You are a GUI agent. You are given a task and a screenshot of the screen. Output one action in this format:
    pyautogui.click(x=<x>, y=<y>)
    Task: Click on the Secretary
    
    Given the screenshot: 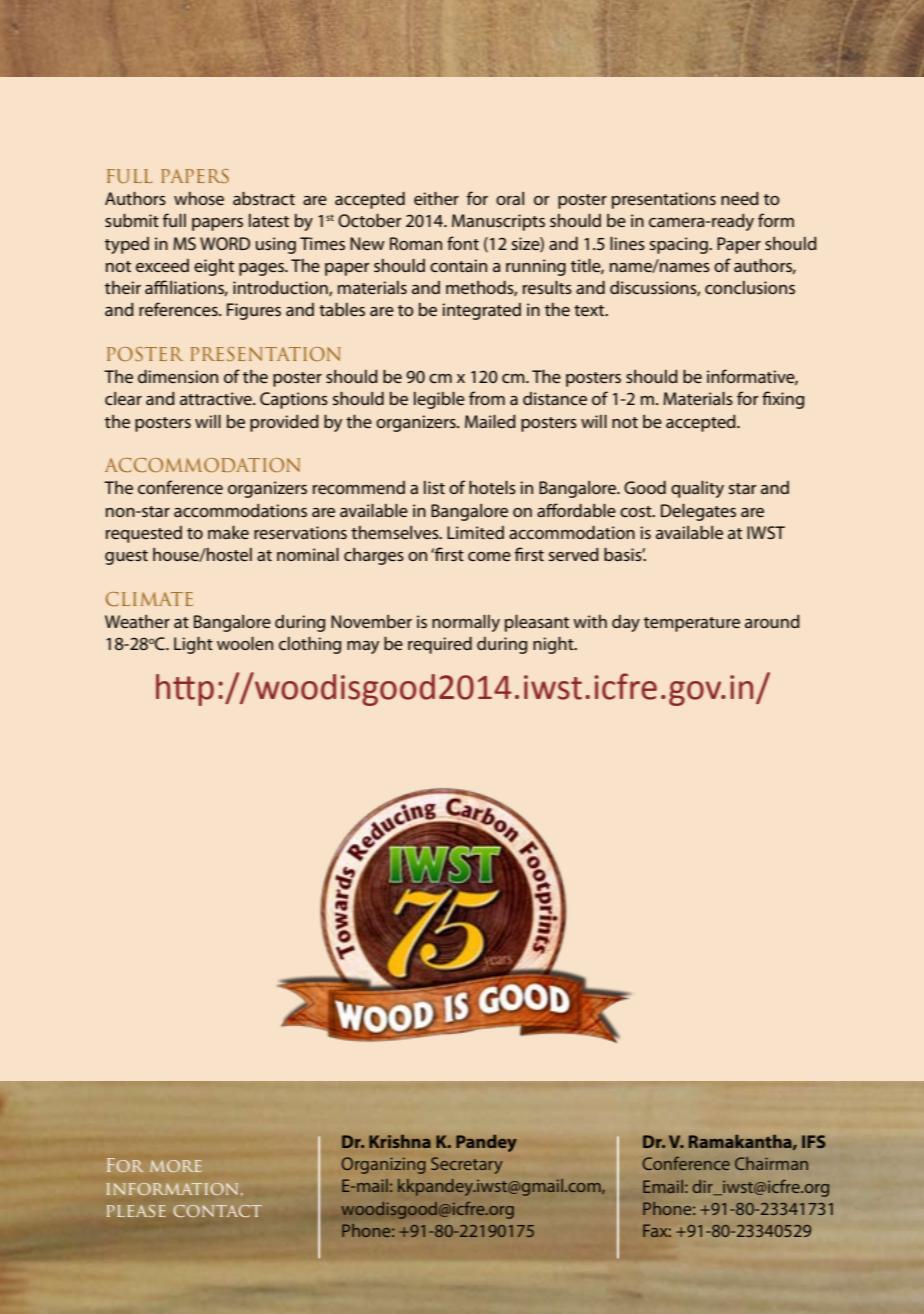 What is the action you would take?
    pyautogui.click(x=467, y=1165)
